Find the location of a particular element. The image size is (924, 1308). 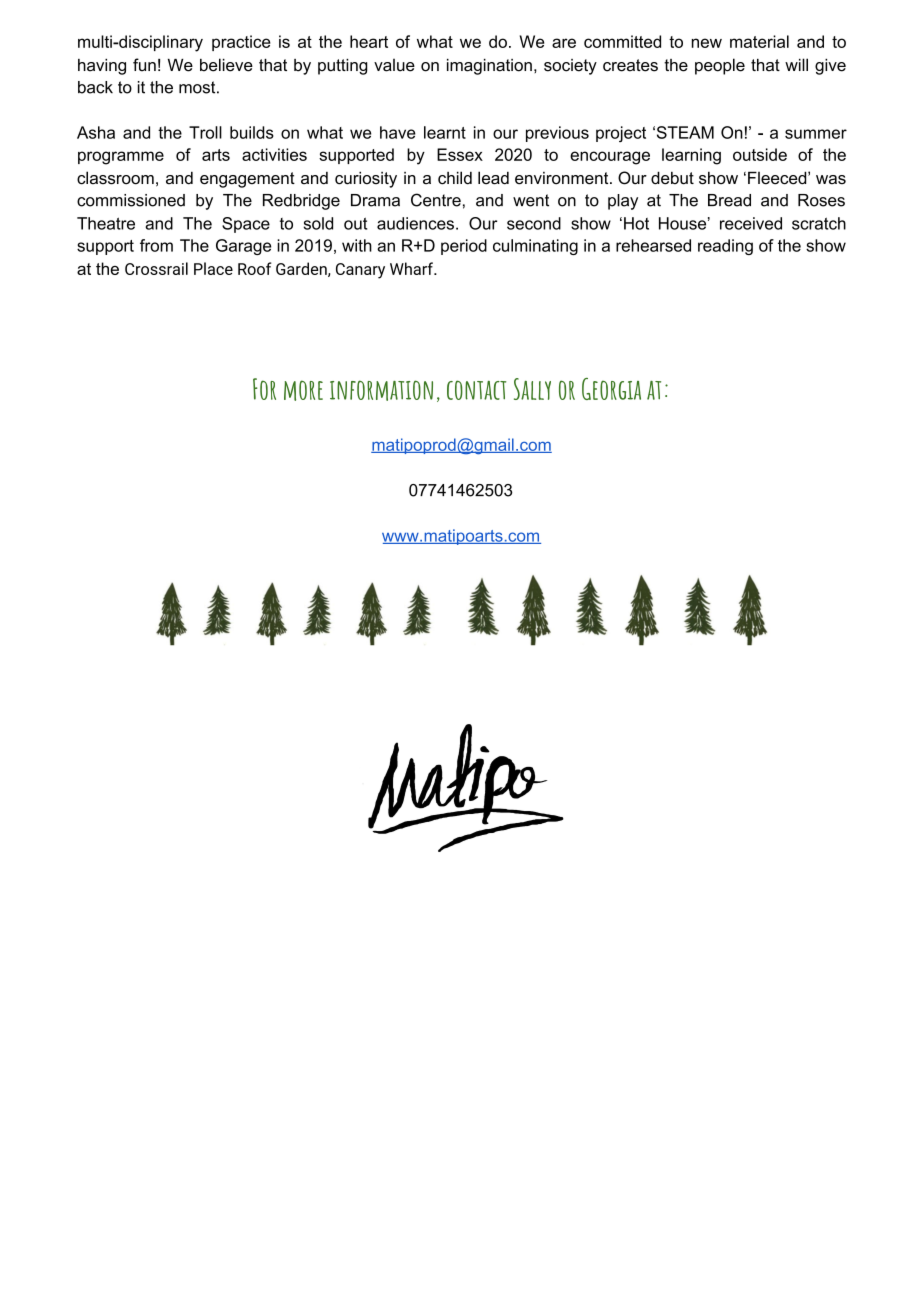

fun is located at coordinates (144, 65).
